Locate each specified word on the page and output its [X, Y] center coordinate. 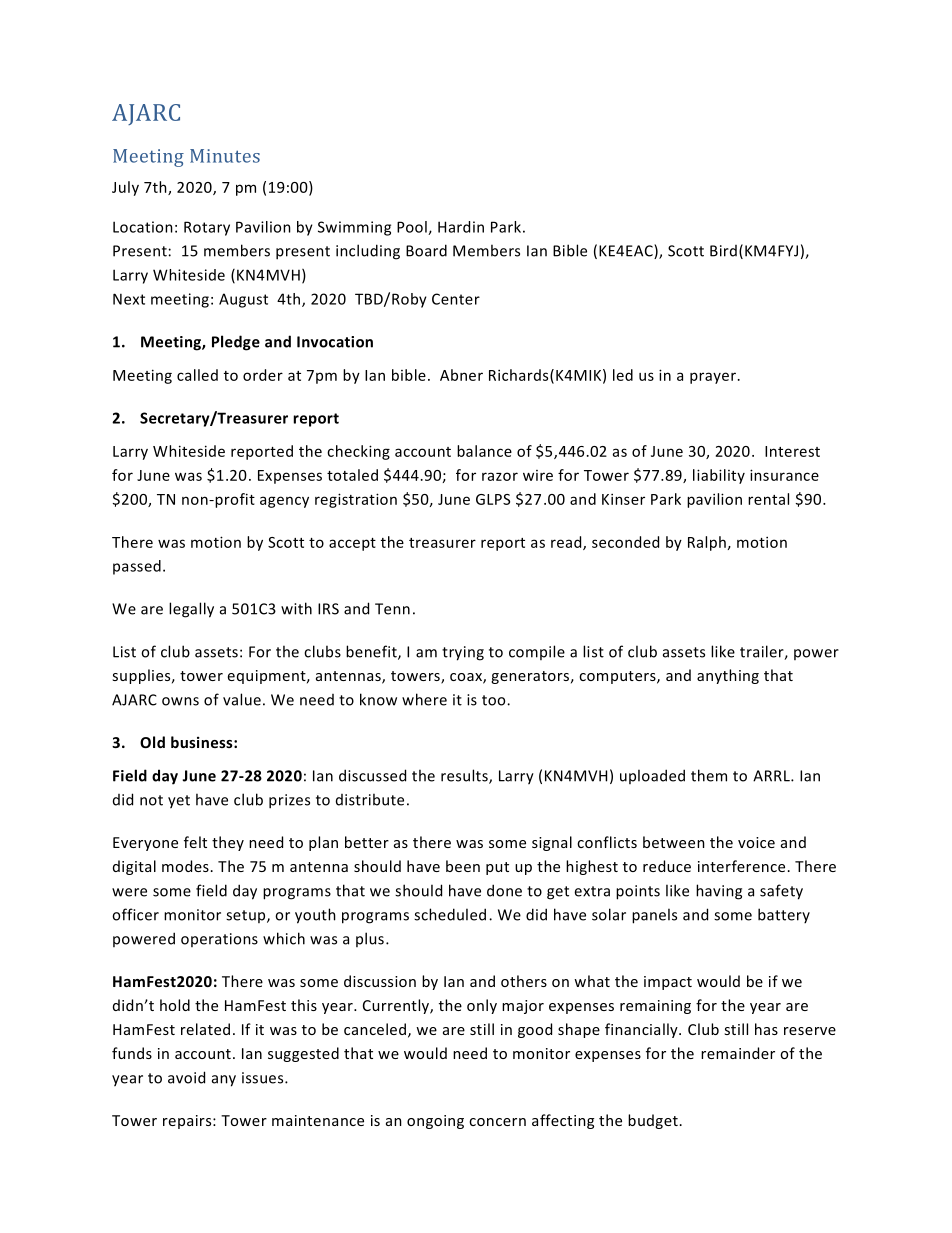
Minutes [225, 156]
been [463, 866]
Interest [792, 451]
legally [191, 610]
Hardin [461, 227]
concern [497, 1122]
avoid [186, 1077]
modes [185, 866]
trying [463, 653]
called [197, 375]
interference [741, 866]
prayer [713, 378]
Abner [461, 375]
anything [728, 676]
